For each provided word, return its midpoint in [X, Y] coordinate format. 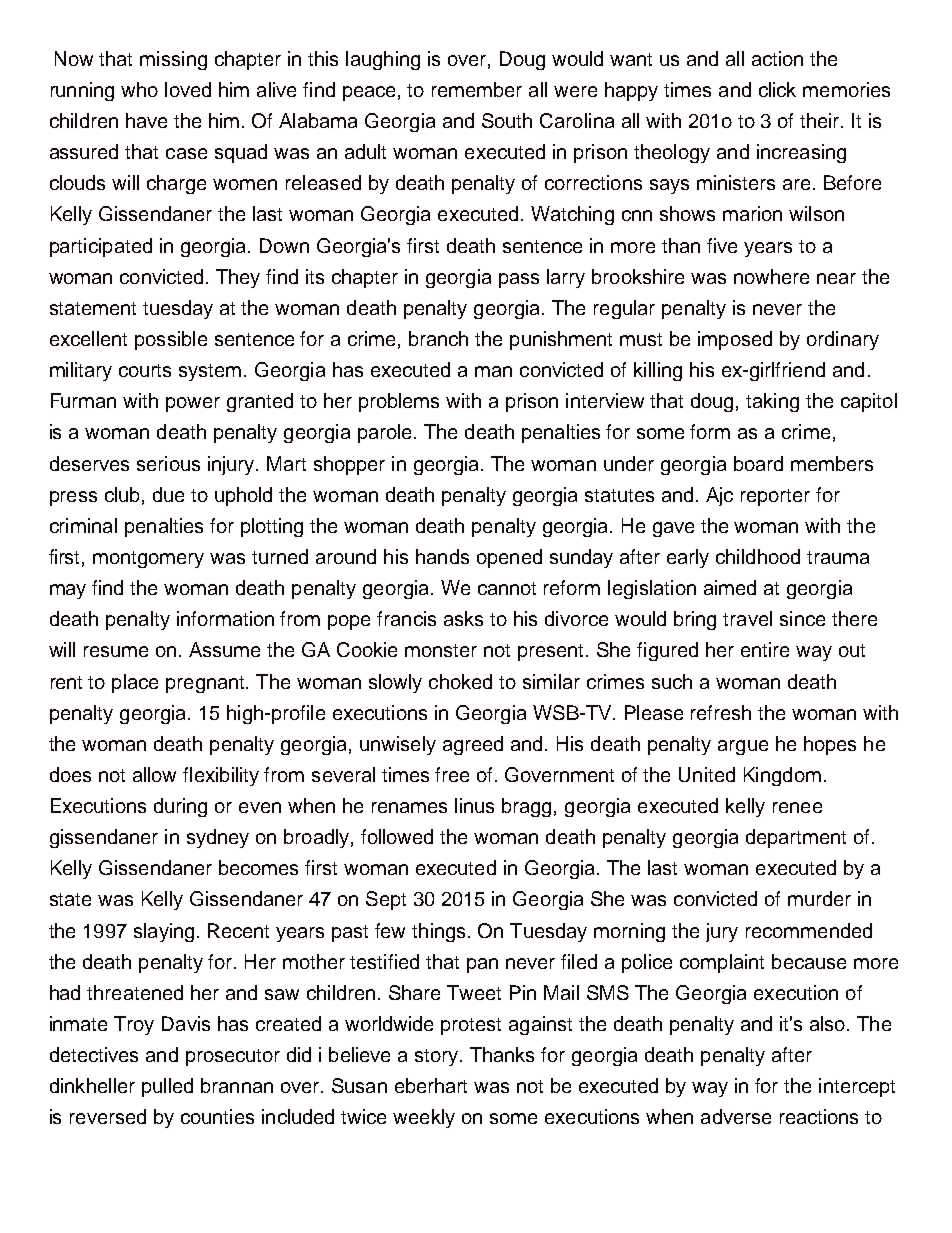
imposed [735, 340]
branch [438, 338]
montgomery [148, 559]
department [796, 838]
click [777, 89]
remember [477, 89]
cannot [507, 588]
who [139, 89]
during [180, 807]
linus [474, 805]
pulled [167, 1087]
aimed [730, 587]
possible [171, 340]
